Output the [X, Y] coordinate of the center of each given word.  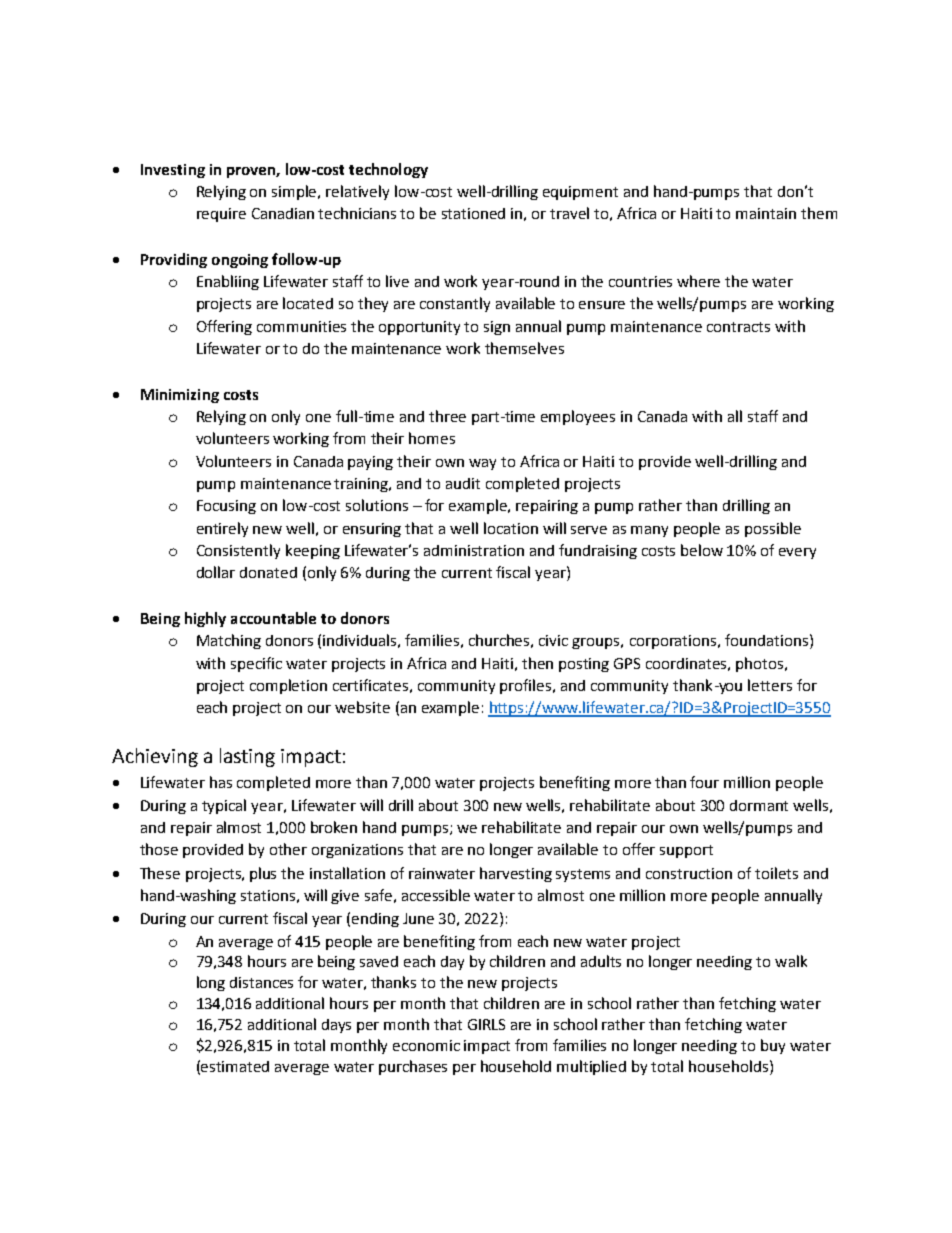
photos [761, 664]
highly [205, 619]
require [221, 215]
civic [553, 640]
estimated [235, 1066]
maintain [766, 213]
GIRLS [486, 1024]
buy [773, 1046]
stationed [473, 213]
